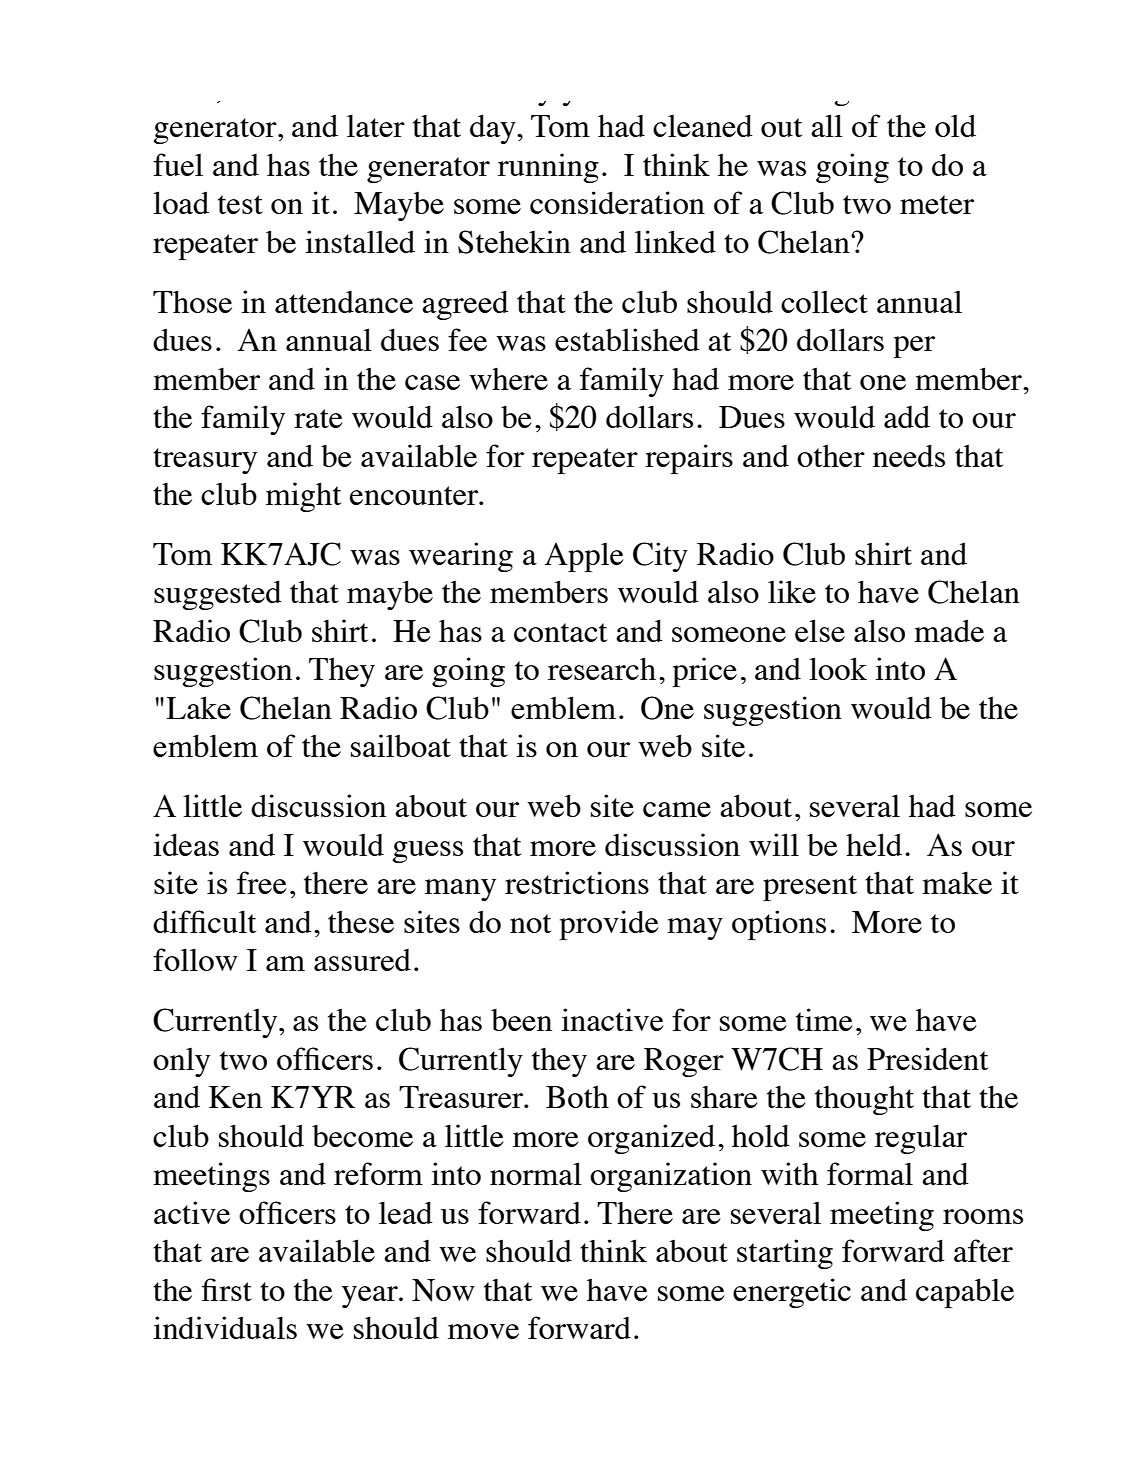 The image size is (1133, 1466). I want to click on research, so click(602, 668).
